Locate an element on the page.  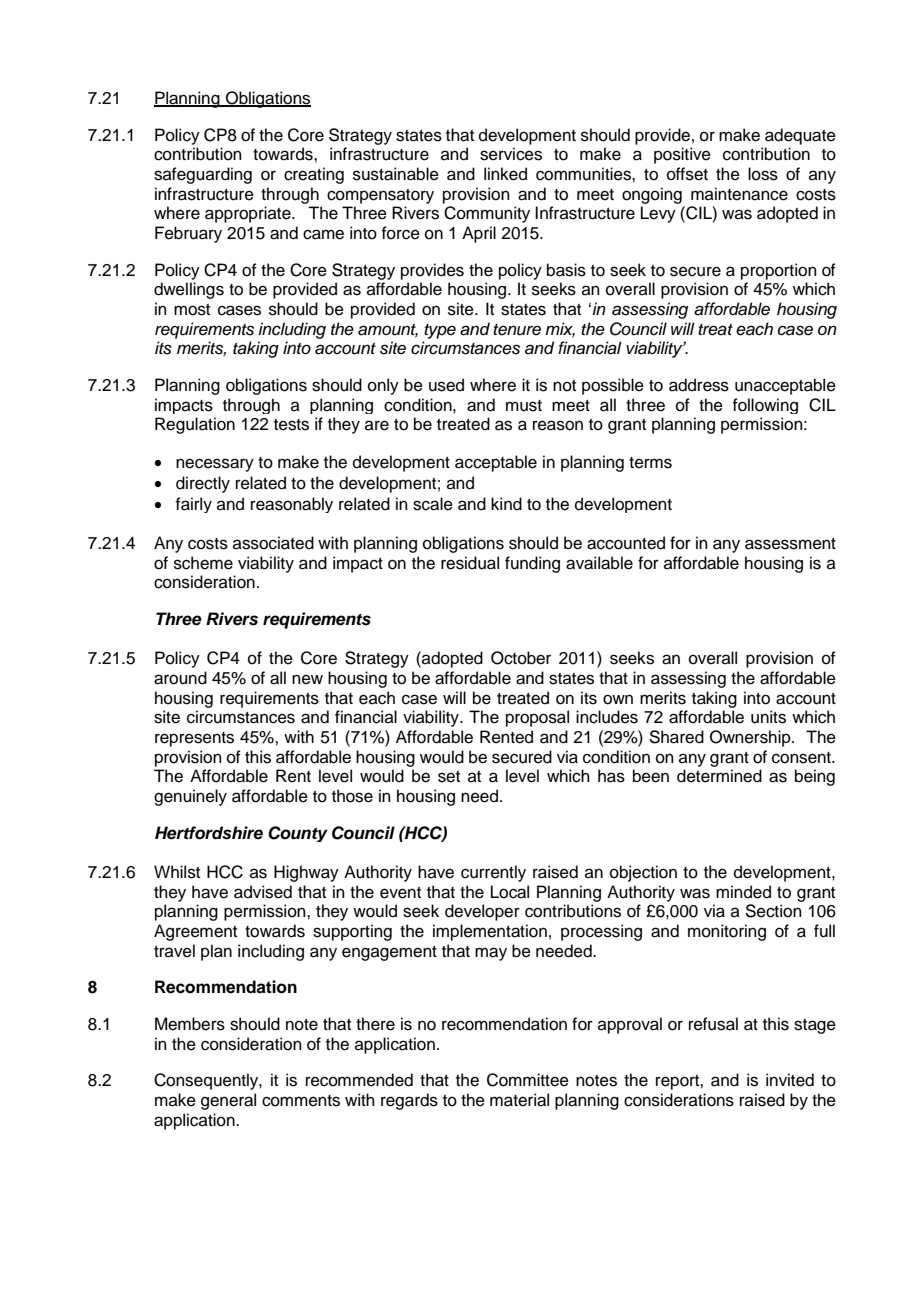
safeguarding is located at coordinates (203, 175).
